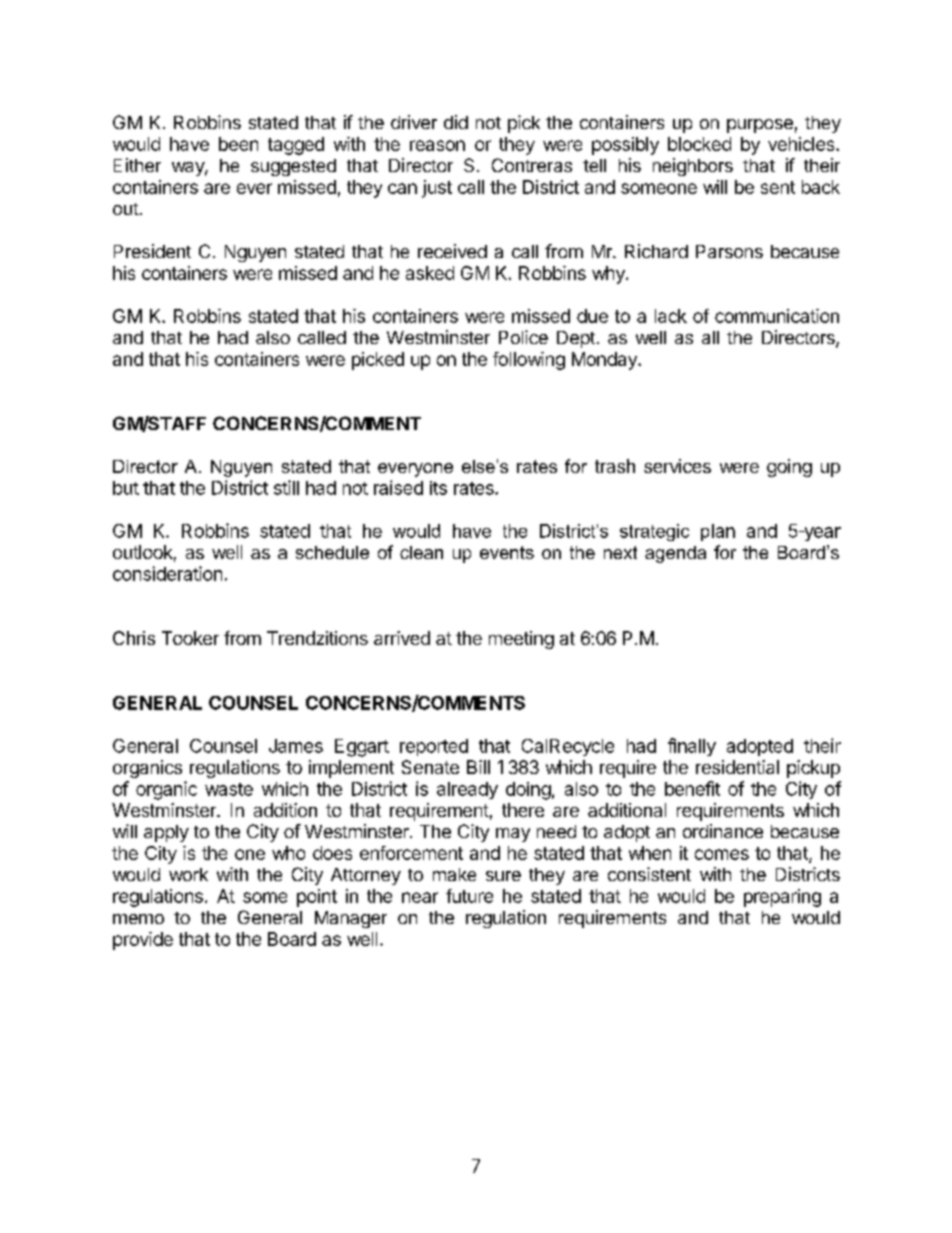  What do you see at coordinates (521, 640) in the screenshot?
I see `meeting` at bounding box center [521, 640].
